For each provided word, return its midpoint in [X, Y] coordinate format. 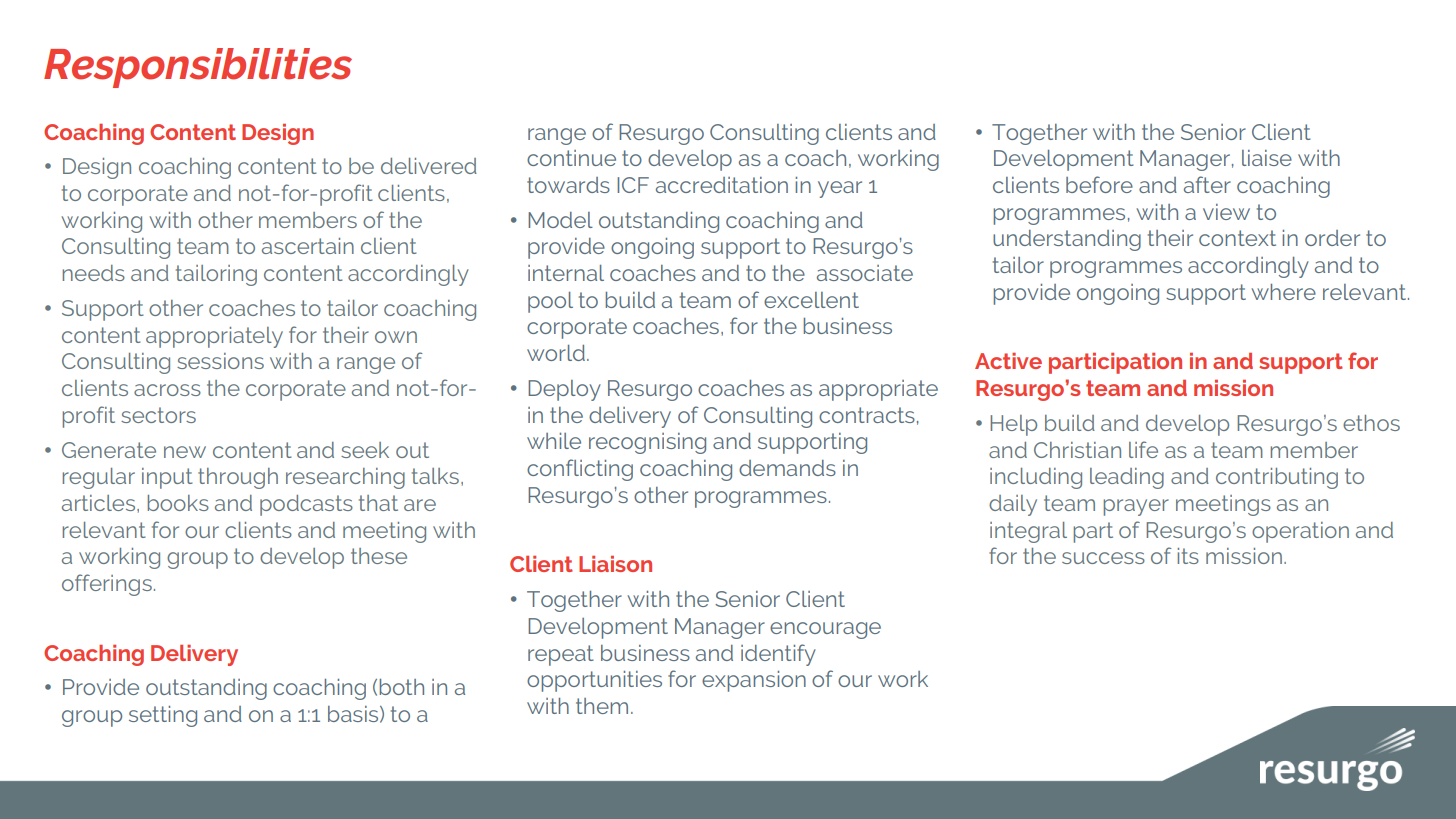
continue [571, 158]
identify [778, 655]
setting [163, 716]
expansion [754, 681]
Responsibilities [198, 68]
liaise [1267, 158]
